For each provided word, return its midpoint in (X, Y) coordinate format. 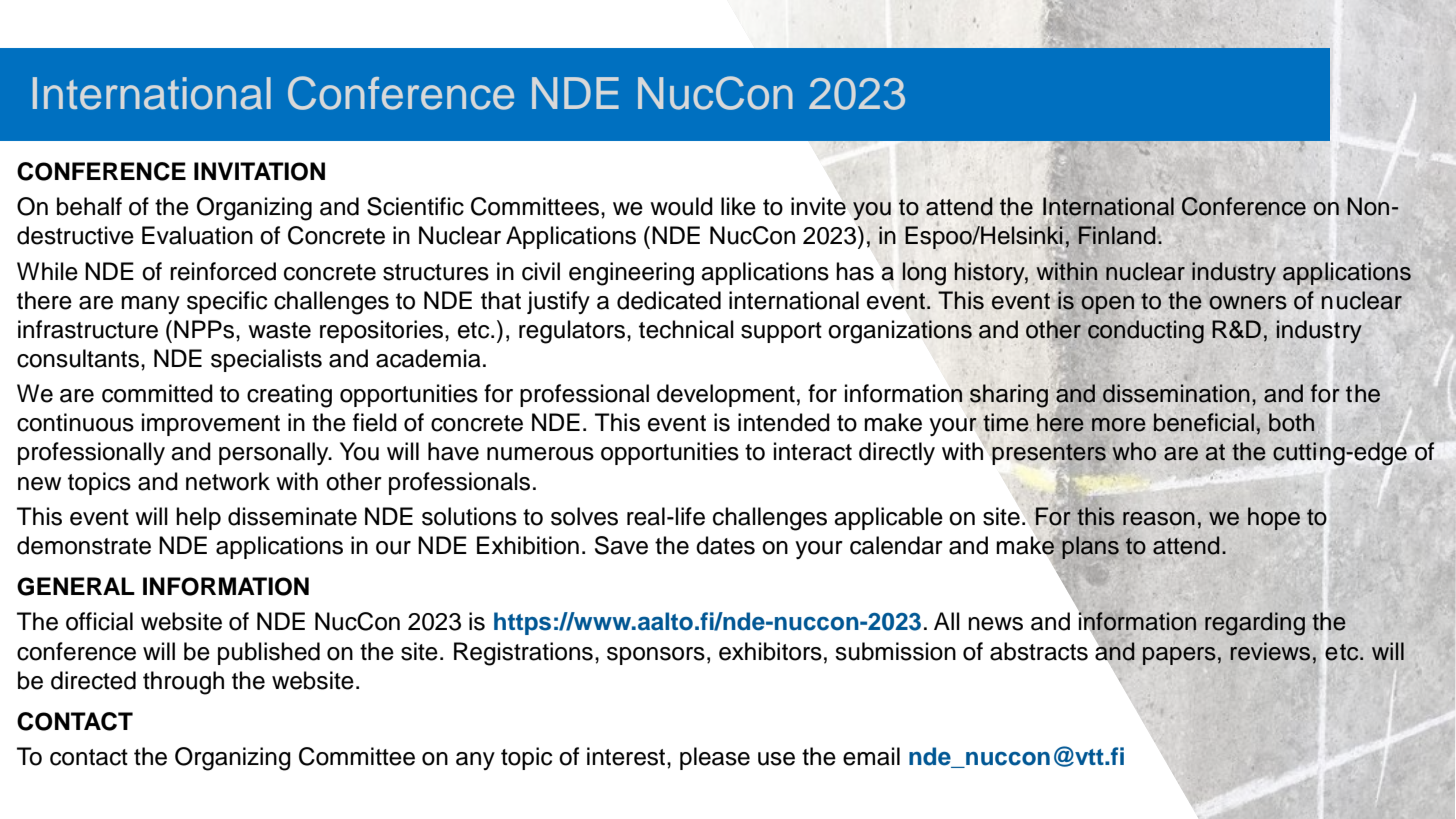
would (681, 206)
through (183, 683)
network (228, 481)
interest (627, 756)
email (871, 756)
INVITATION (259, 171)
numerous (540, 454)
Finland (1116, 235)
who (1134, 451)
